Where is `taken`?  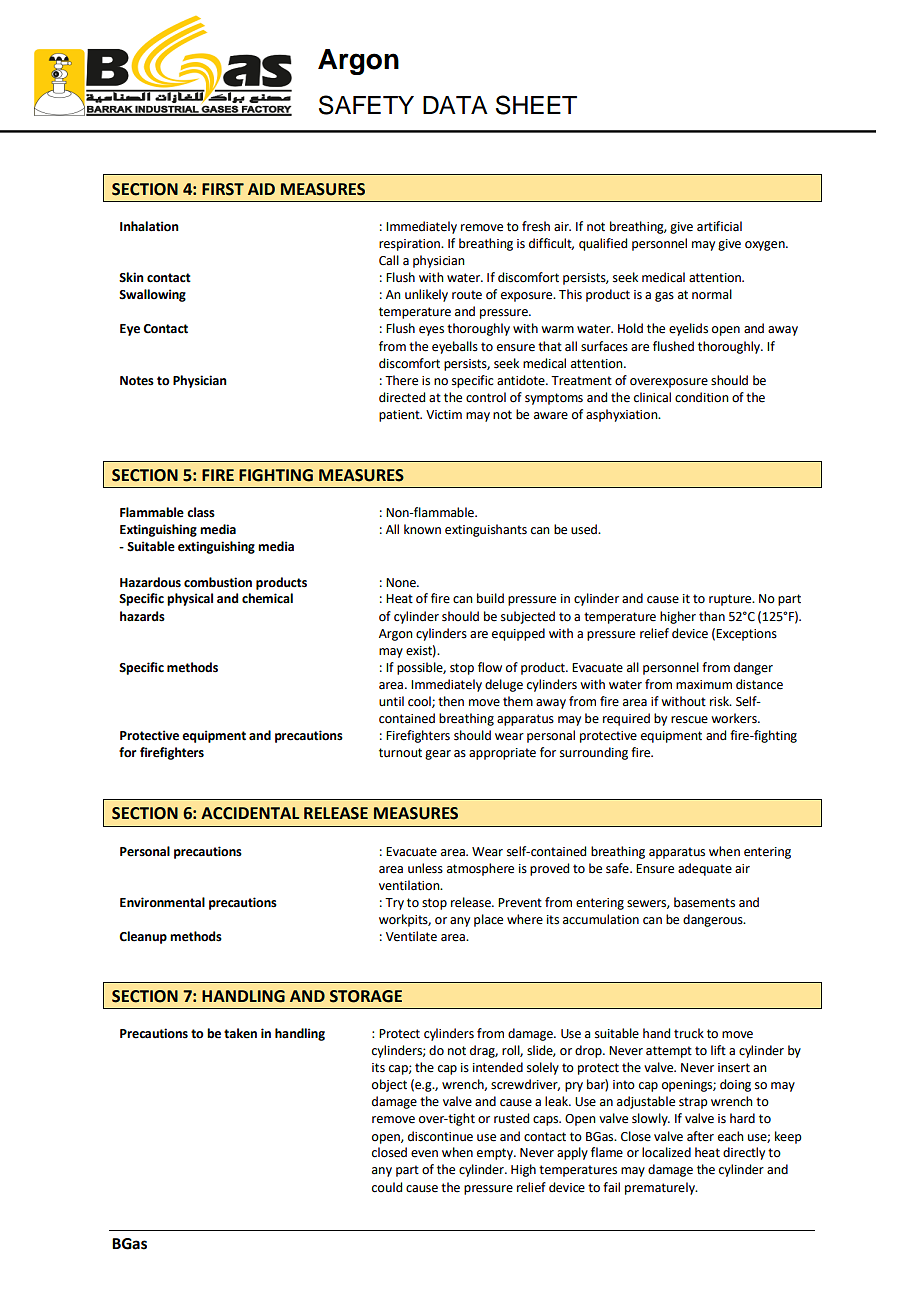
taken is located at coordinates (240, 1033).
